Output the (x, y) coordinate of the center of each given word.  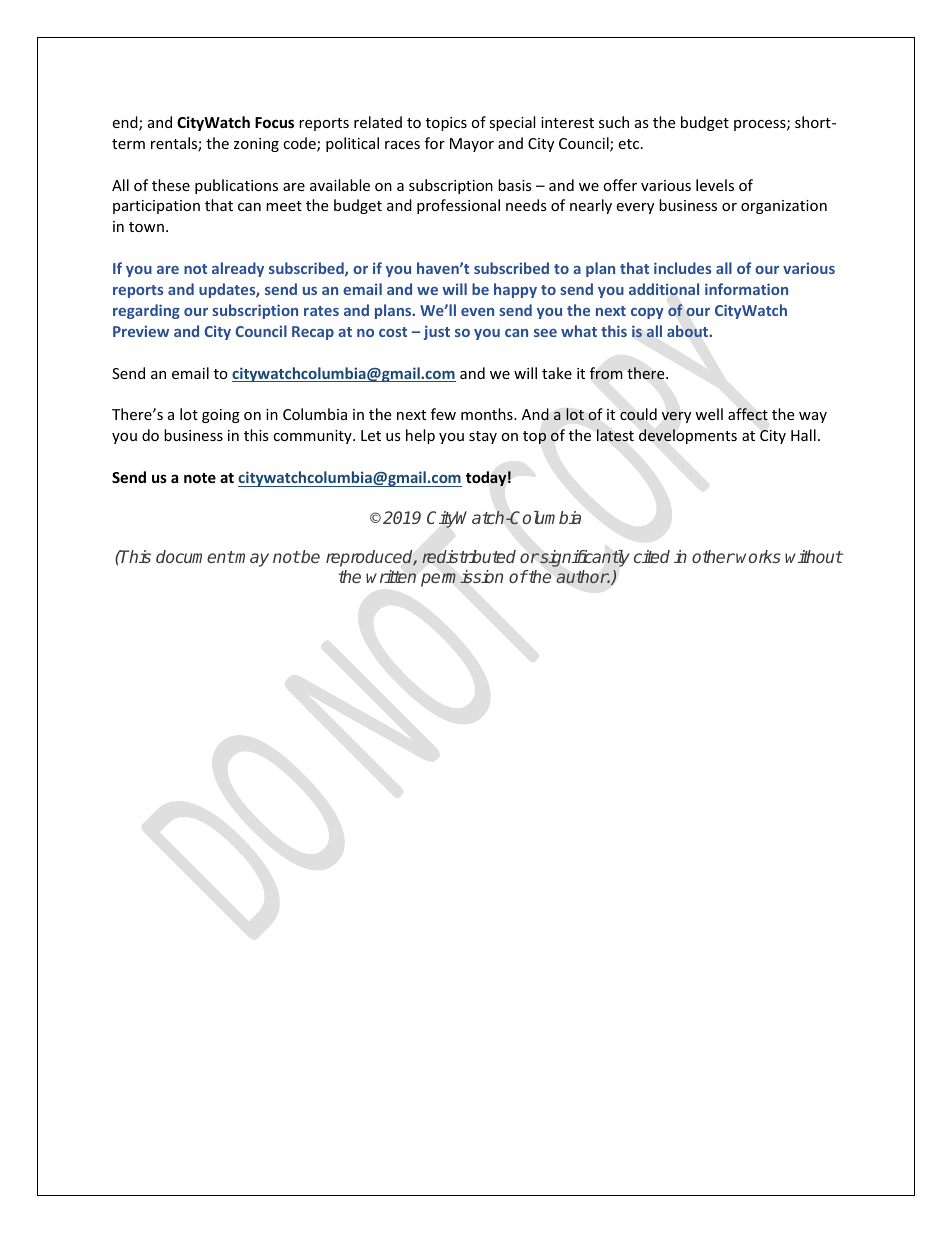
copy (647, 313)
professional (458, 206)
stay (483, 437)
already (238, 269)
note (200, 478)
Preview (141, 331)
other (713, 556)
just (437, 332)
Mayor (472, 145)
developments (688, 436)
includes (682, 268)
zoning (256, 145)
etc (628, 144)
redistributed (469, 557)
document (195, 556)
